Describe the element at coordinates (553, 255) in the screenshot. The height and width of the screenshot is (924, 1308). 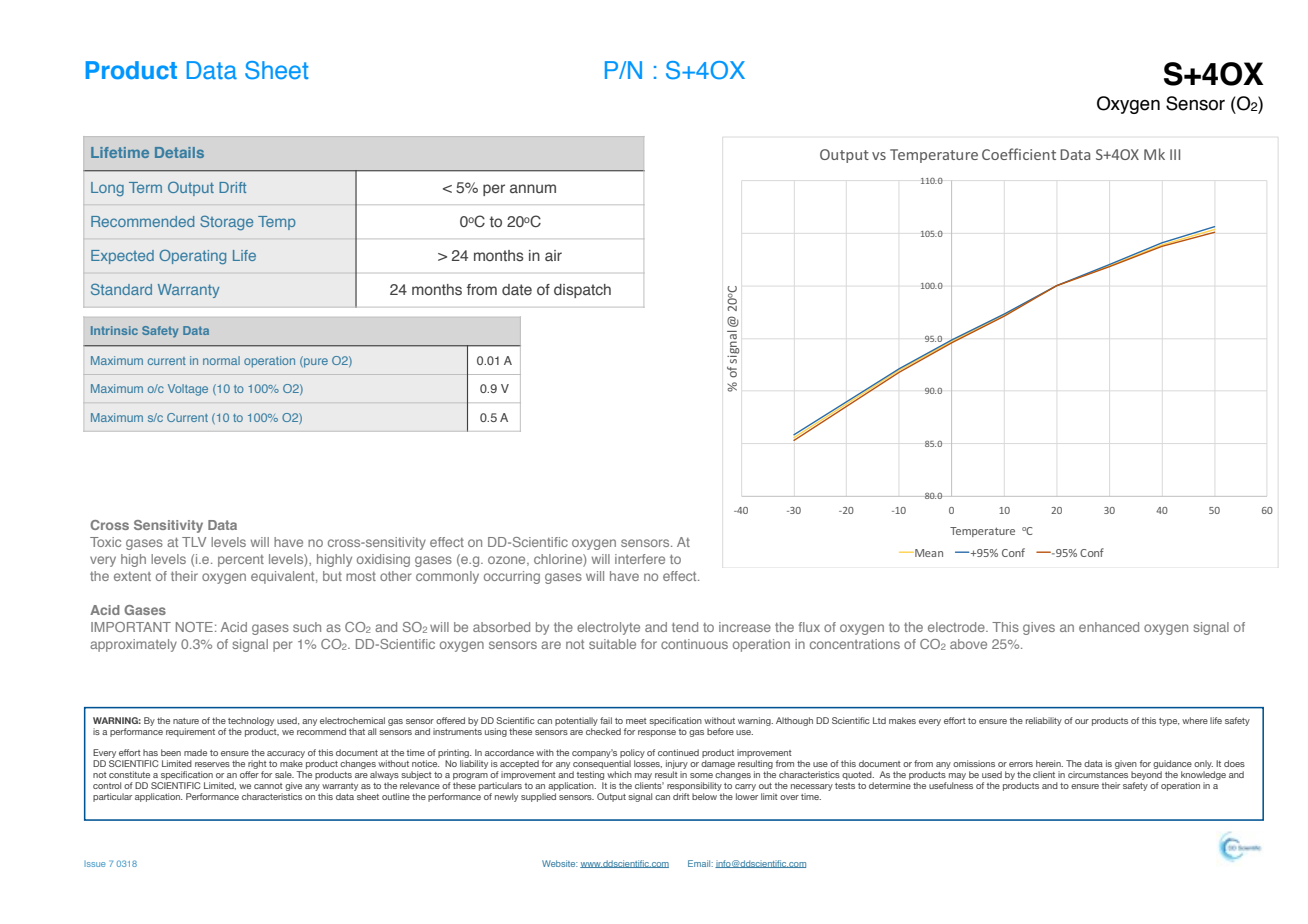
I see `air` at that location.
